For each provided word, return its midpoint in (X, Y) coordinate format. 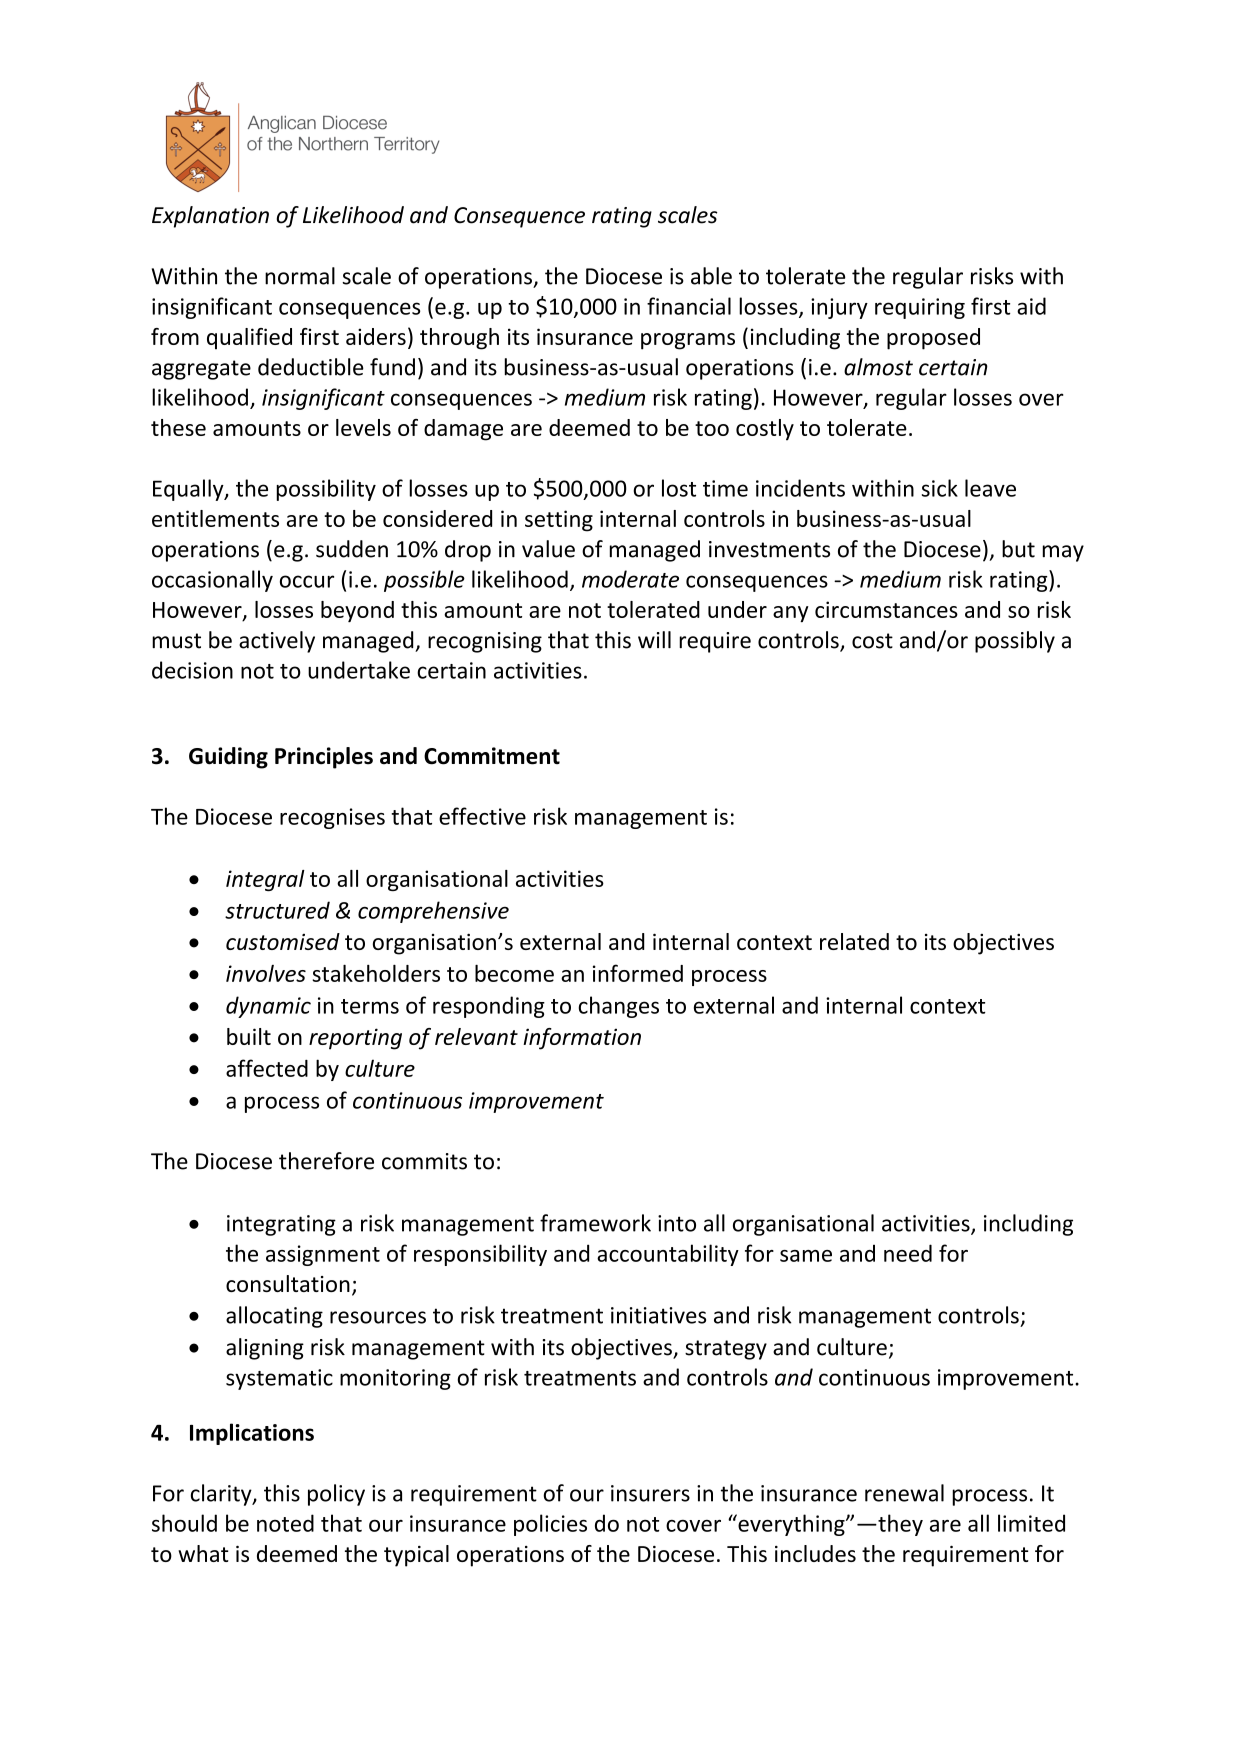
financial (689, 306)
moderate (630, 579)
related (854, 941)
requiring (920, 308)
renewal (904, 1493)
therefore (326, 1161)
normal (300, 276)
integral (265, 880)
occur (307, 581)
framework (595, 1223)
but (1018, 549)
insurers (650, 1493)
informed (638, 973)
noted (285, 1523)
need (908, 1253)
